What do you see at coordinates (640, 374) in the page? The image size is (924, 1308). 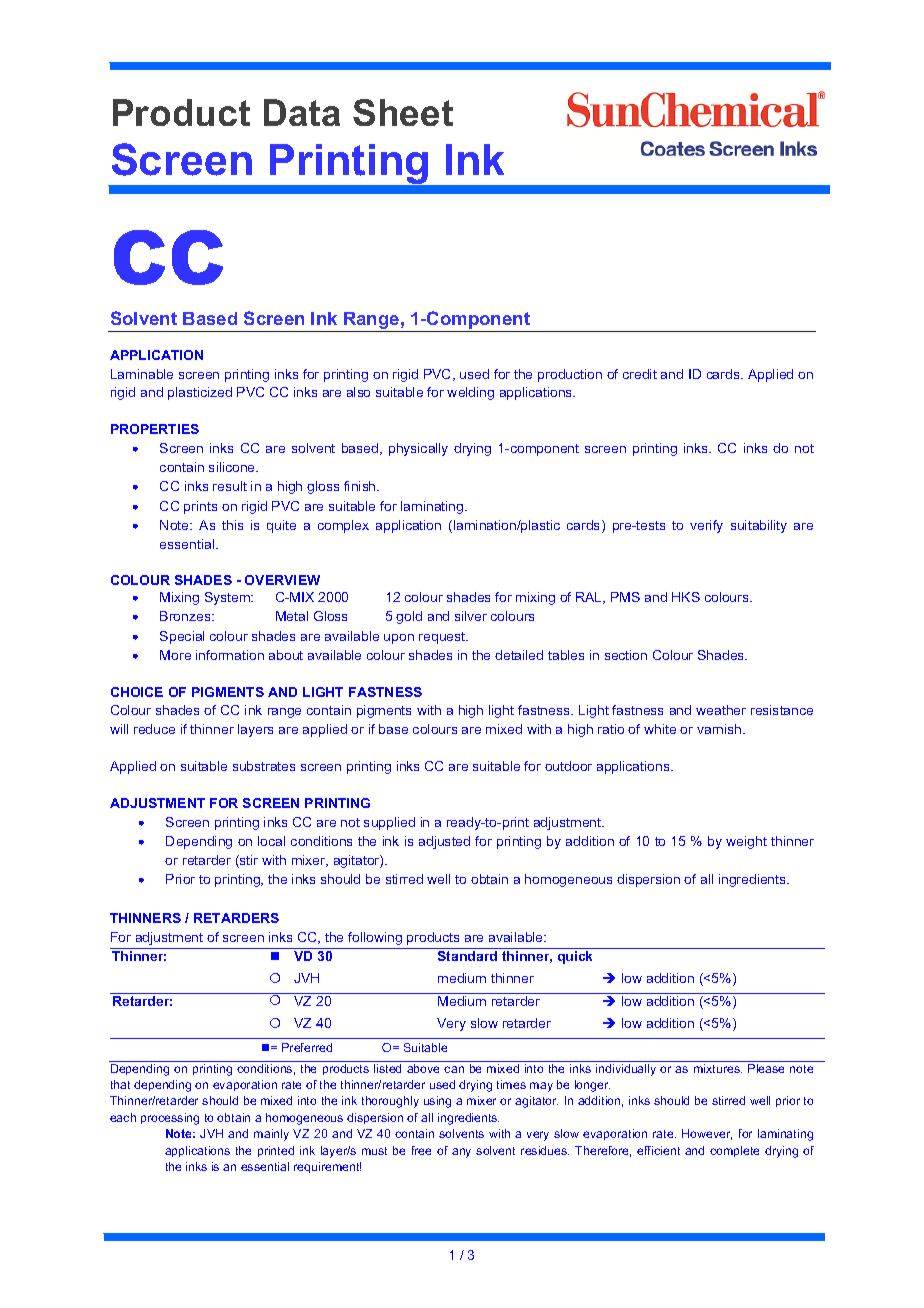 I see `credit` at bounding box center [640, 374].
